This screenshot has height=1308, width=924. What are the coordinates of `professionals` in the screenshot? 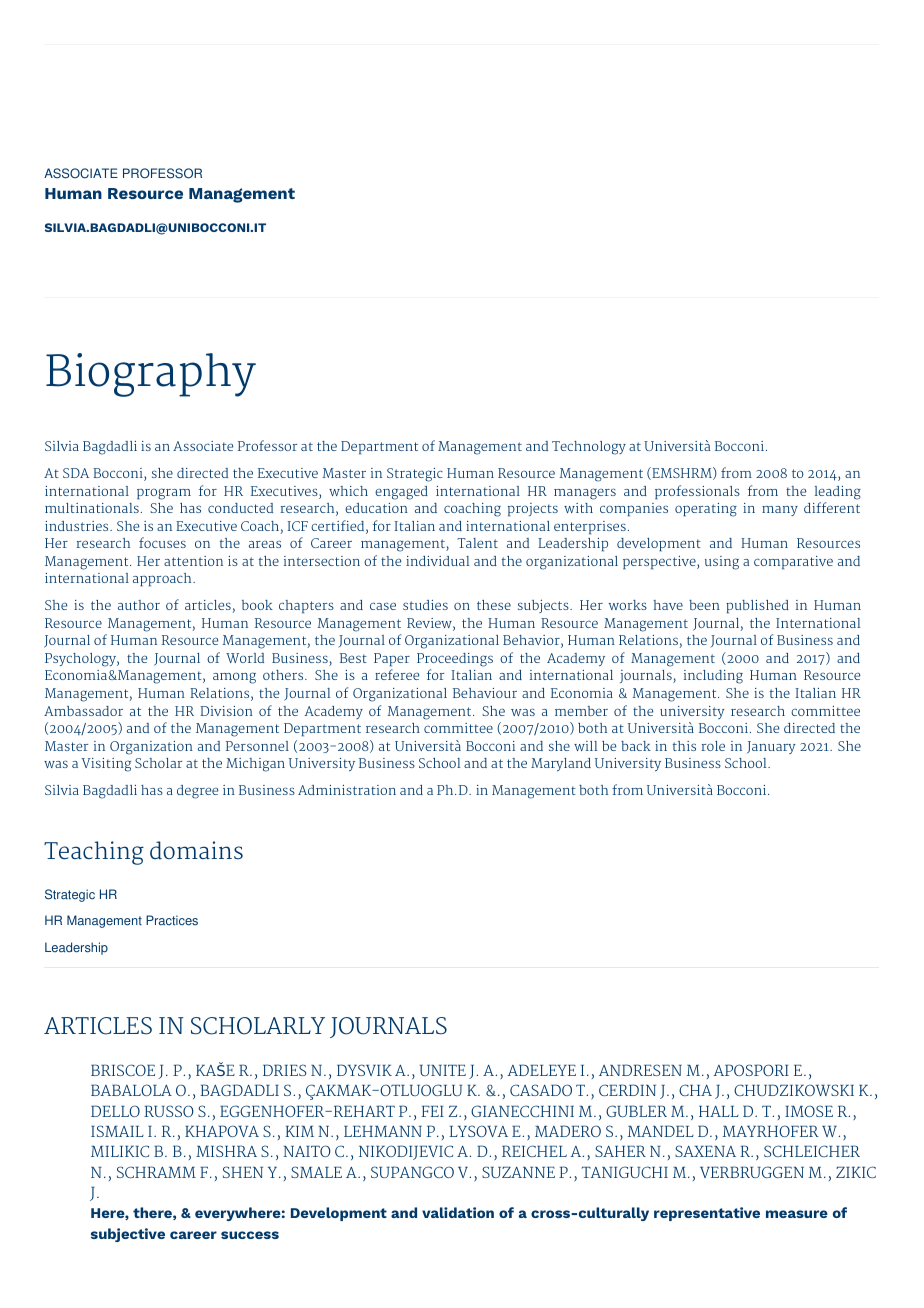 It's located at (697, 492).
